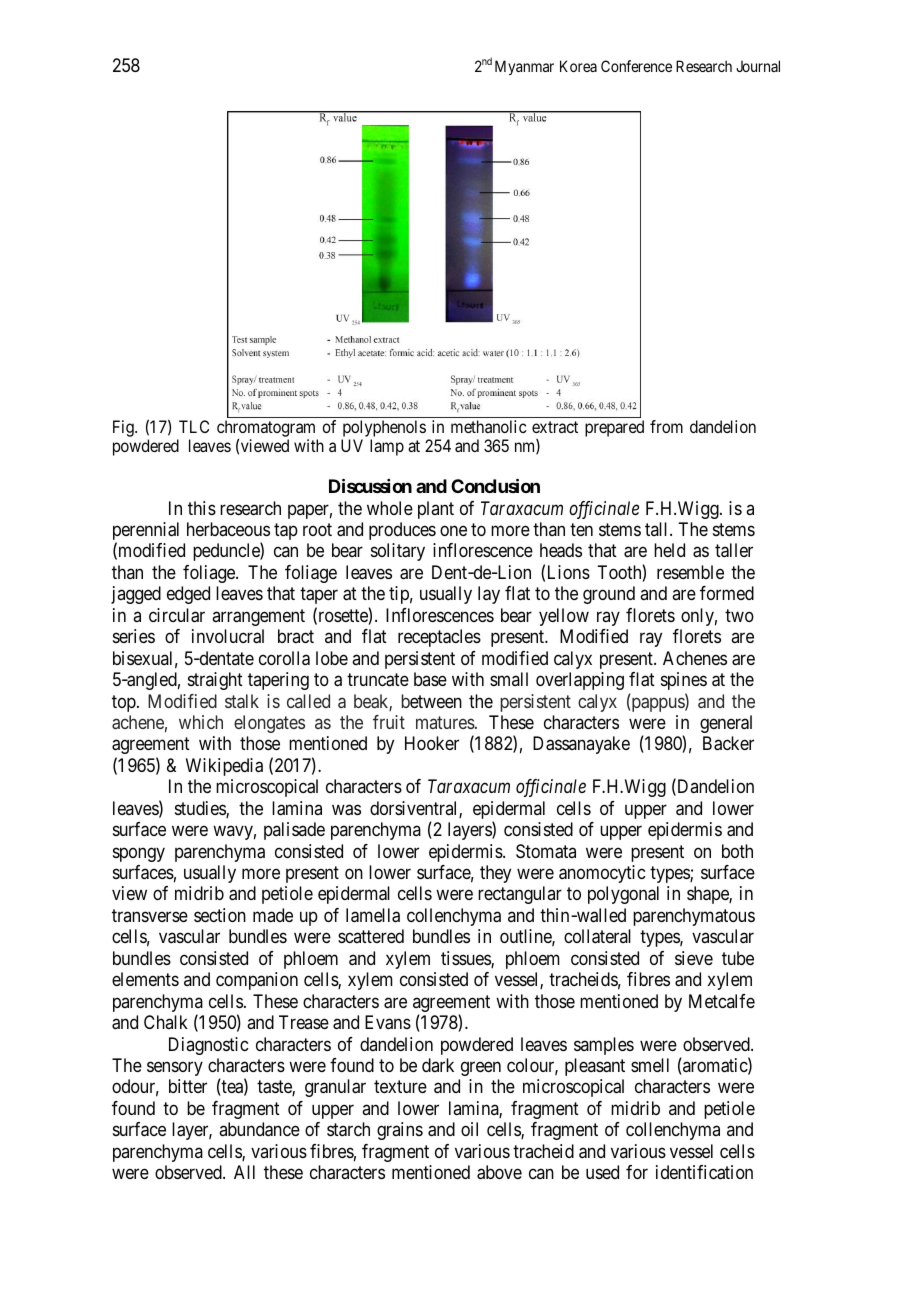 The width and height of the document is (924, 1307). I want to click on polygonal, so click(623, 895).
